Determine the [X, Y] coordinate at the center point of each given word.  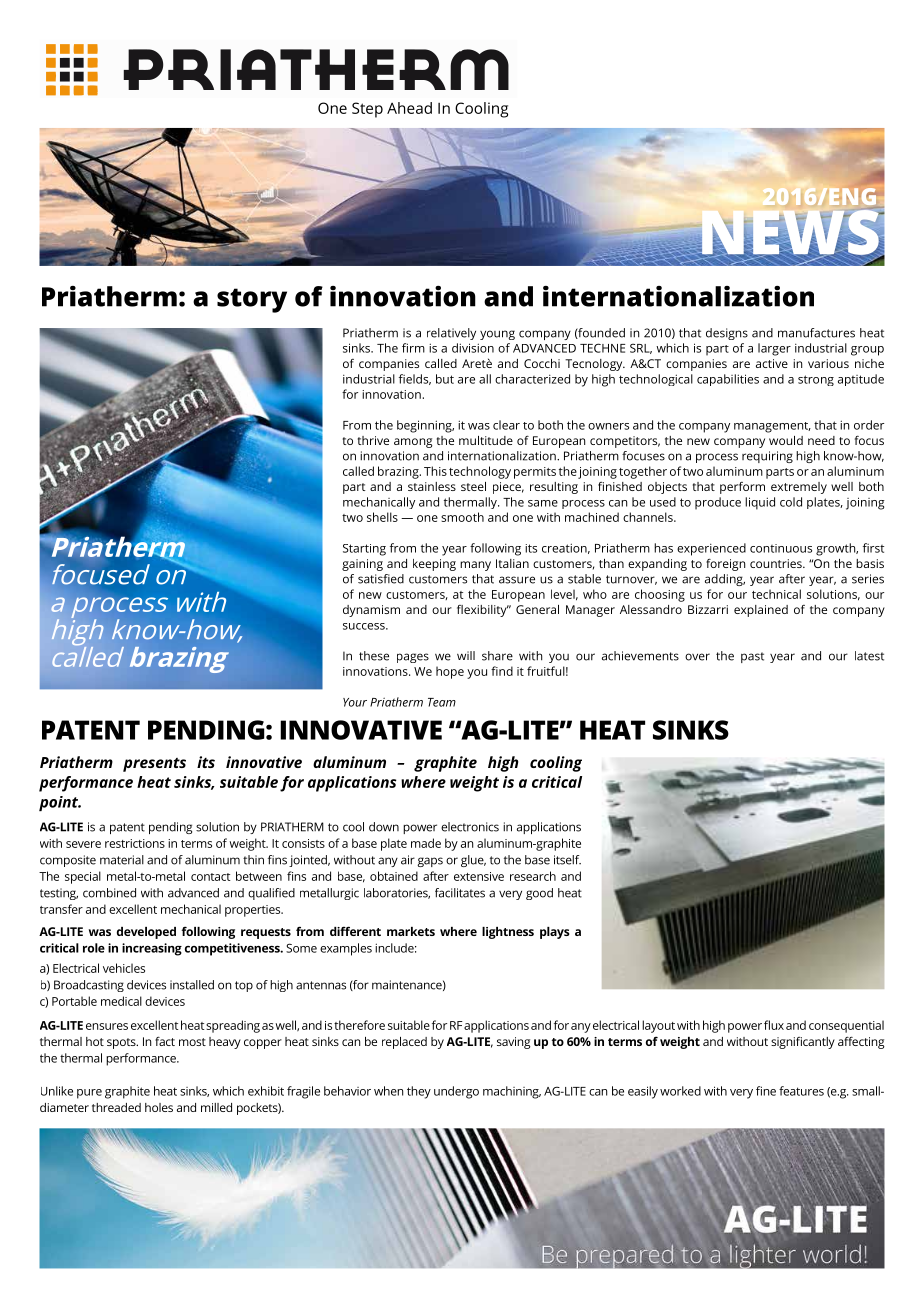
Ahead [409, 108]
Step [367, 110]
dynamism [371, 611]
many [475, 566]
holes [159, 1107]
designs [727, 334]
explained [761, 611]
